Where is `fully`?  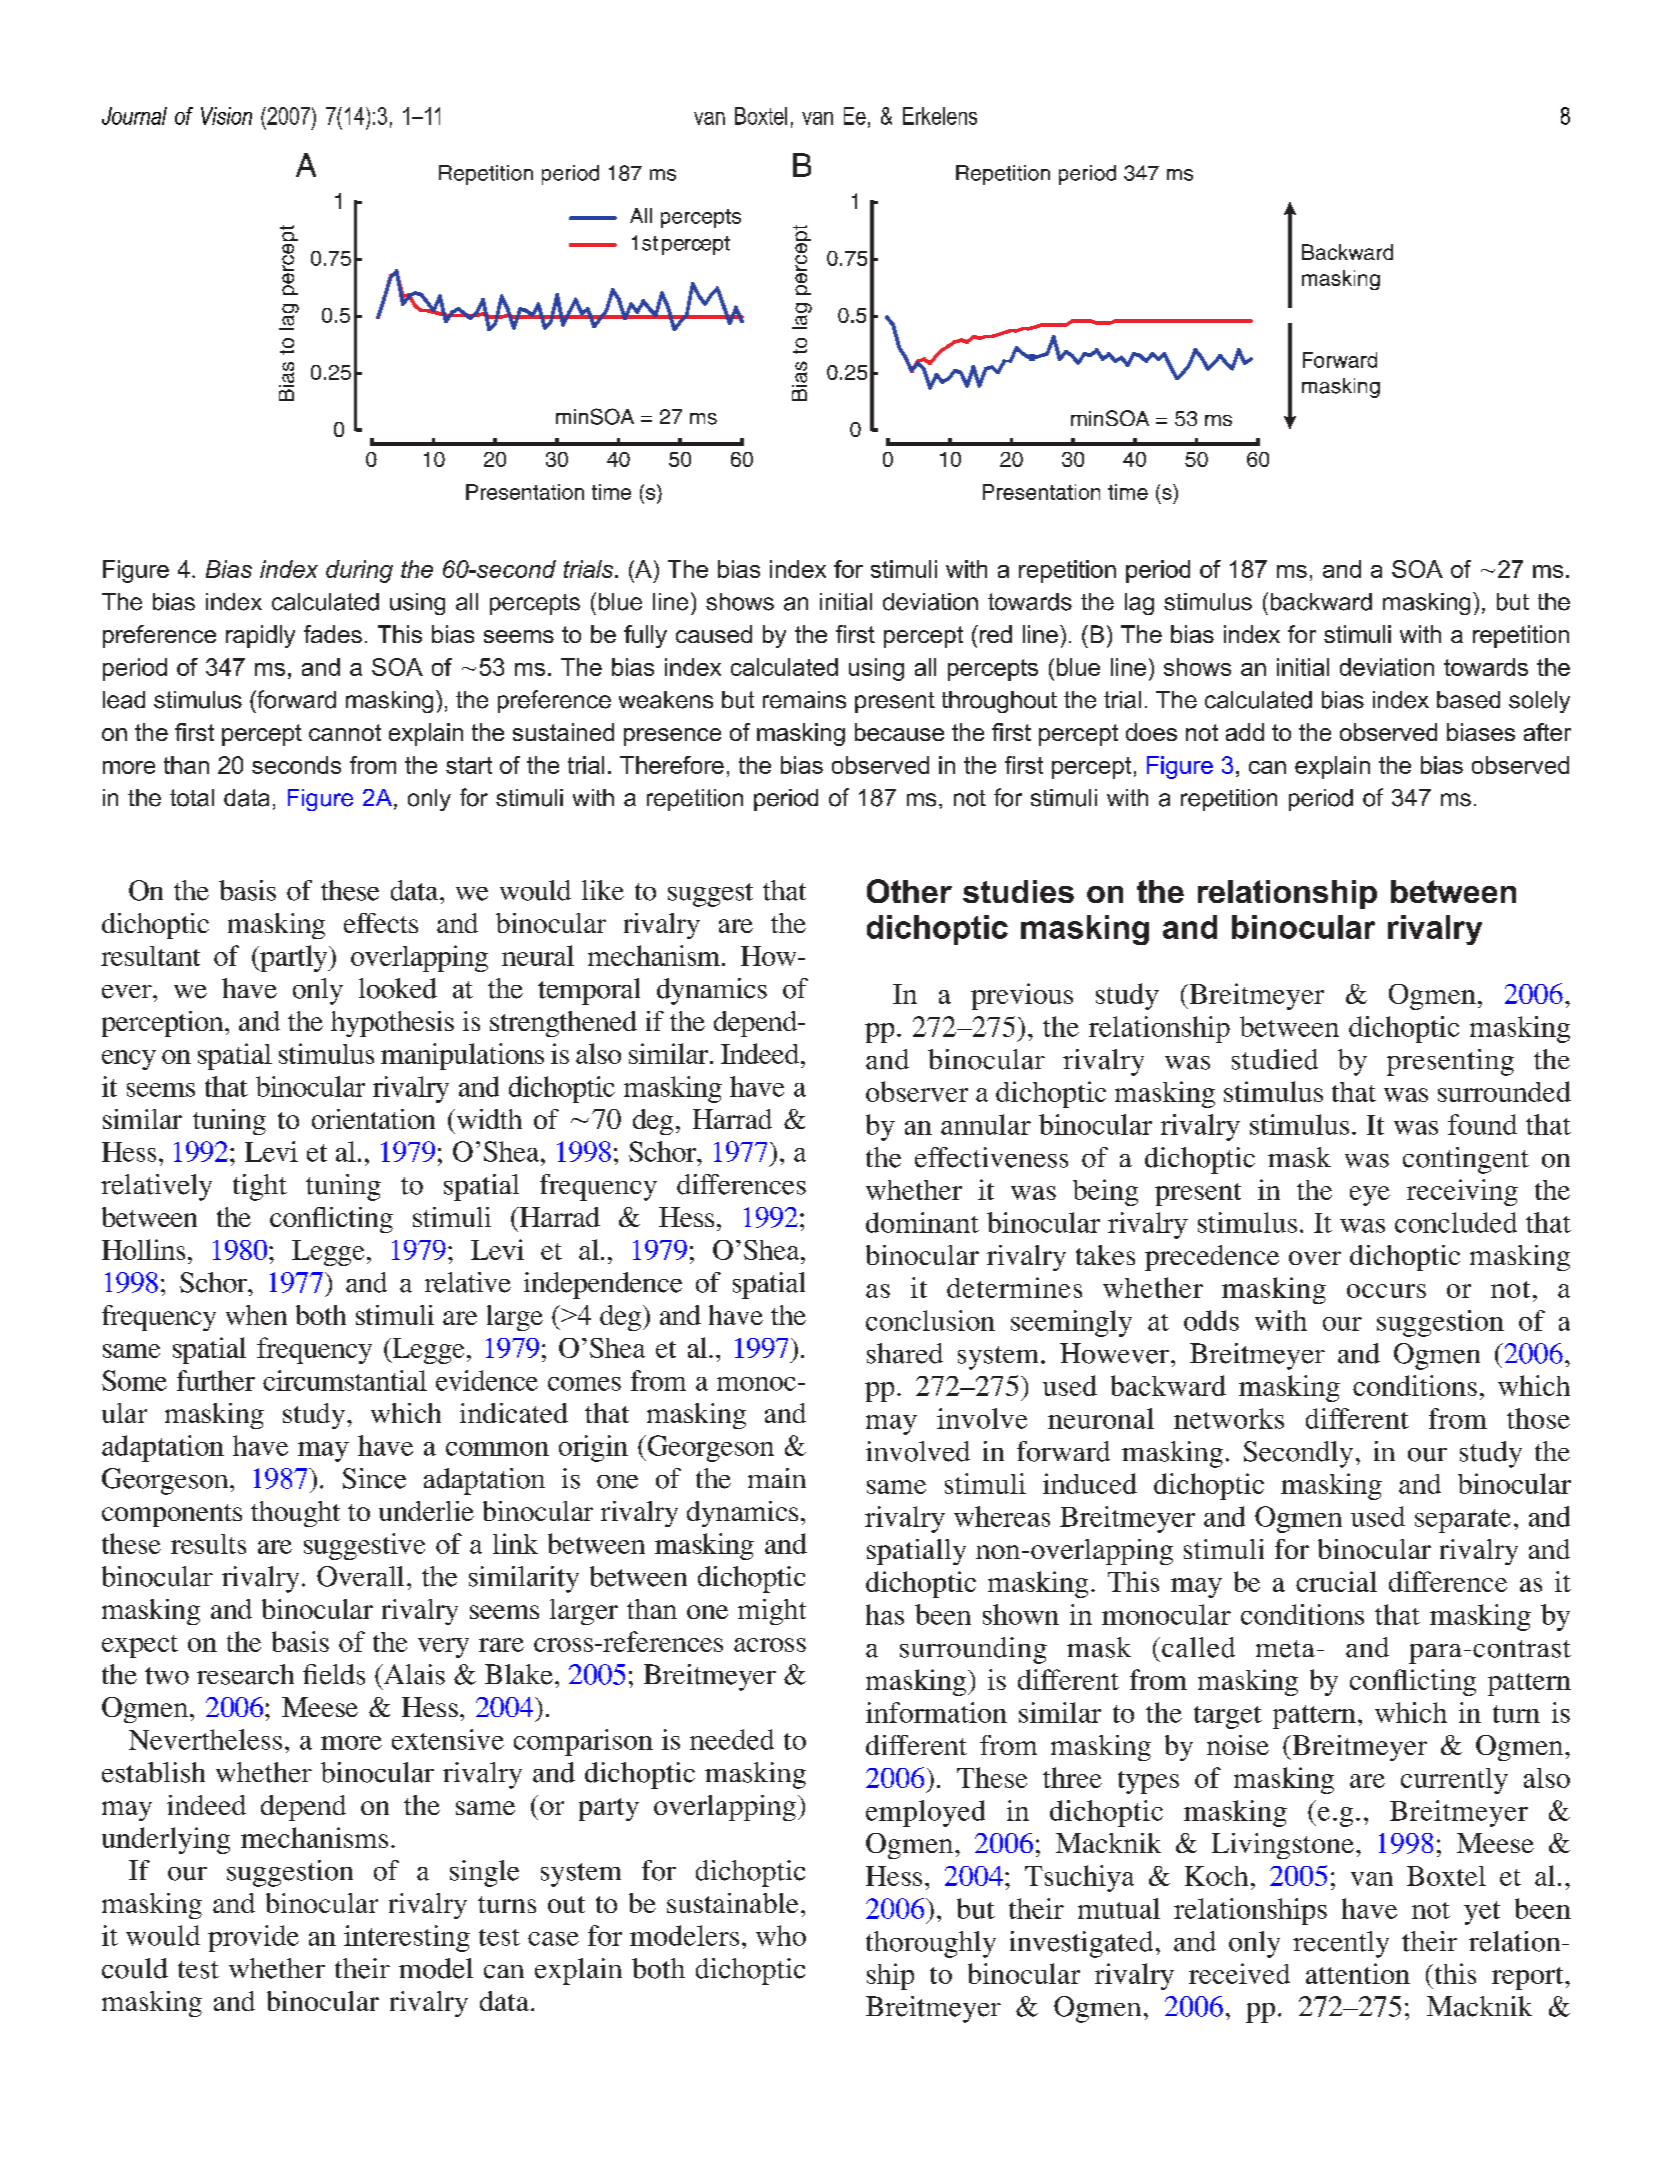
fully is located at coordinates (645, 636).
